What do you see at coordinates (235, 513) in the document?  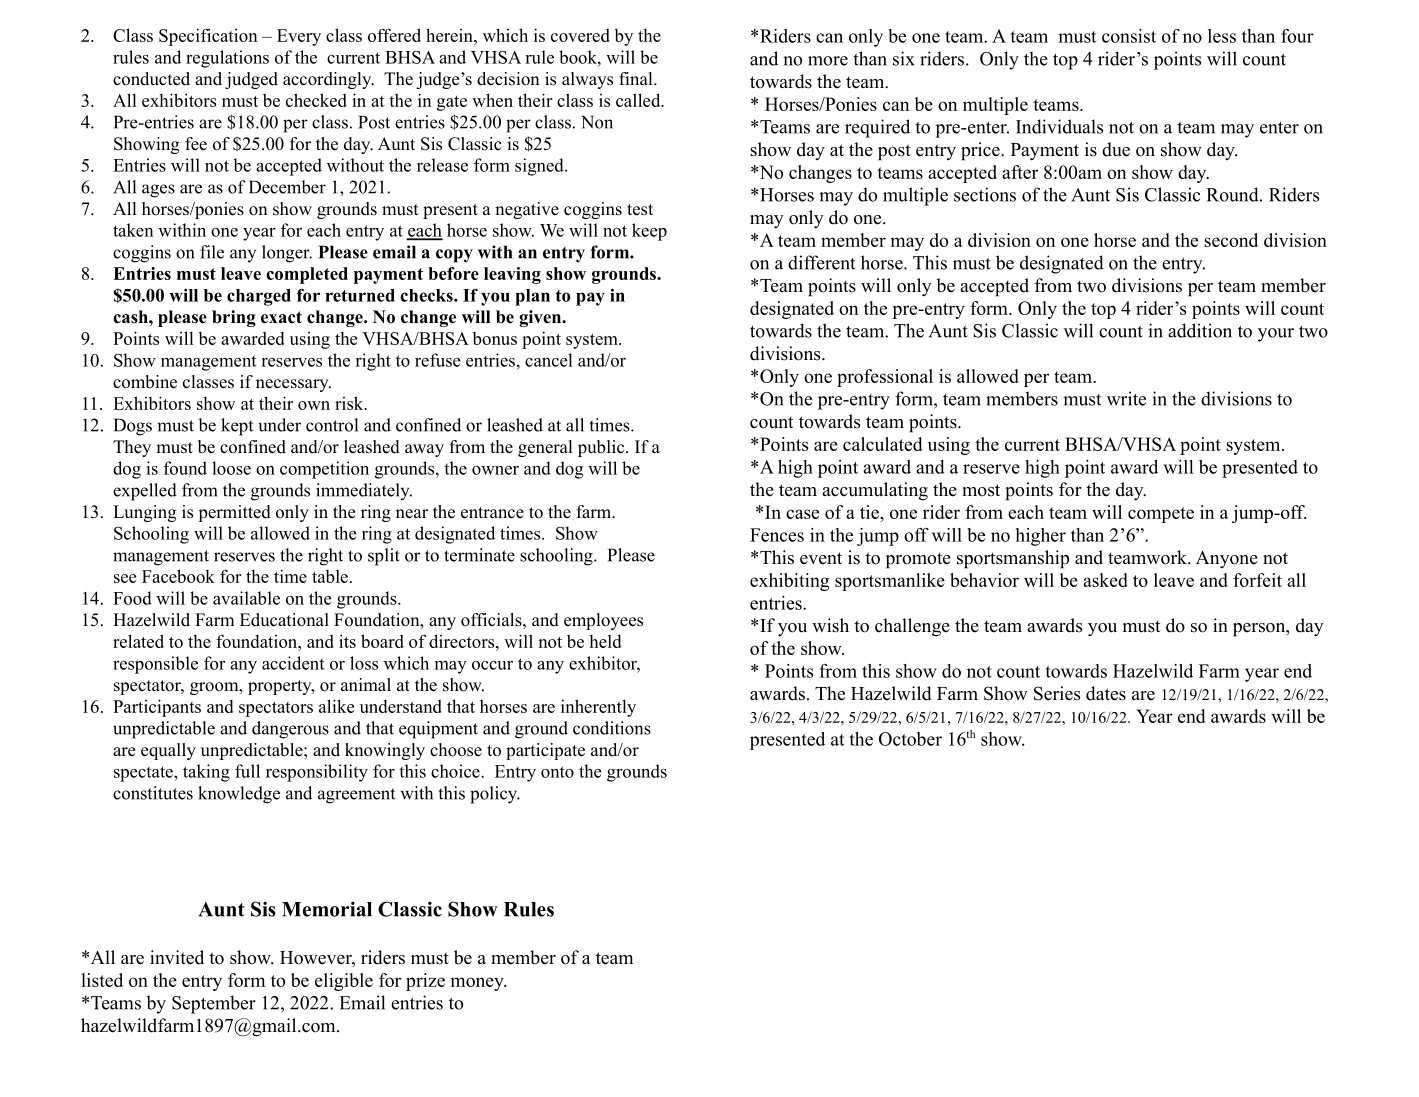 I see `permitted` at bounding box center [235, 513].
